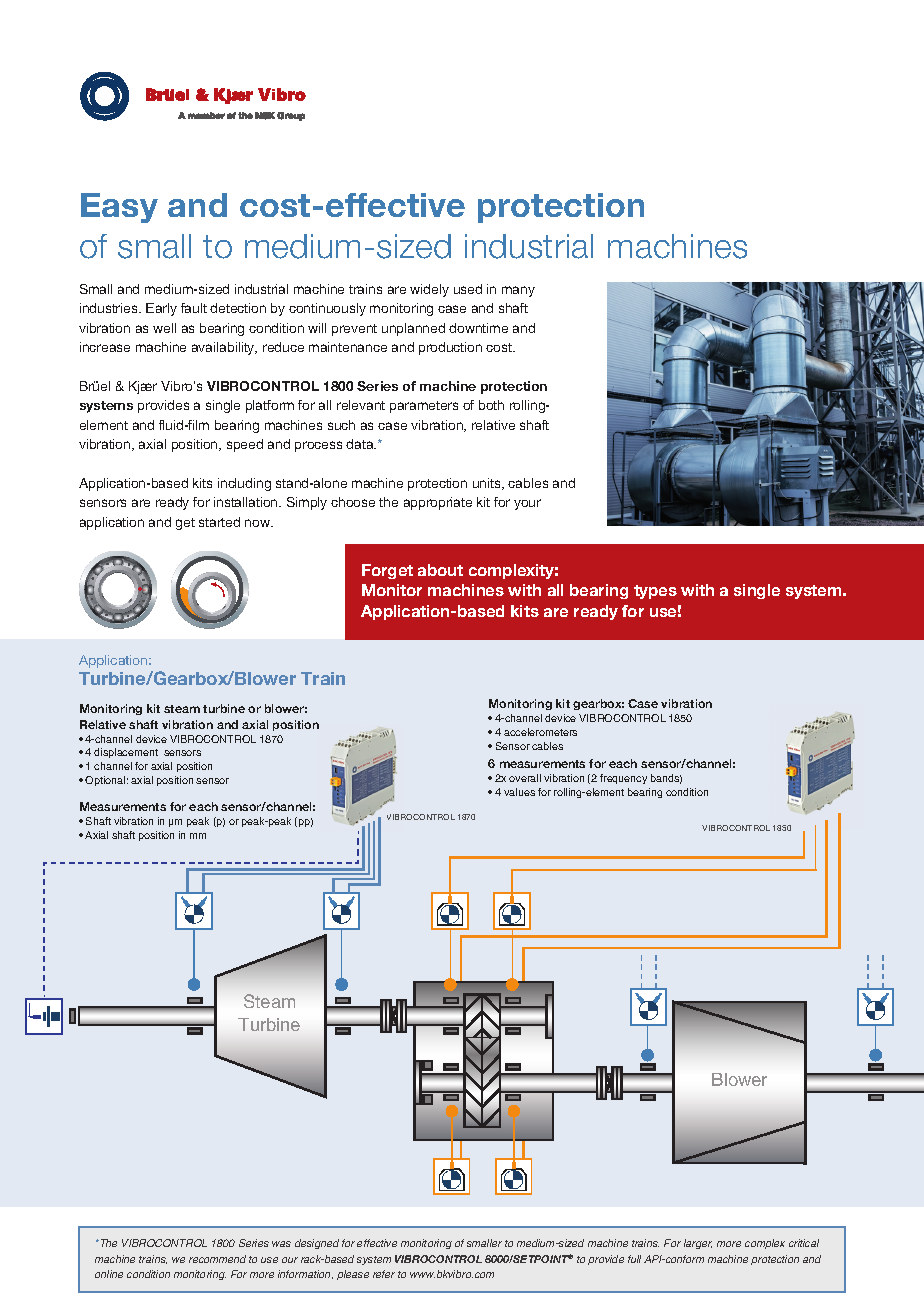  What do you see at coordinates (217, 1259) in the screenshot?
I see `recommend` at bounding box center [217, 1259].
